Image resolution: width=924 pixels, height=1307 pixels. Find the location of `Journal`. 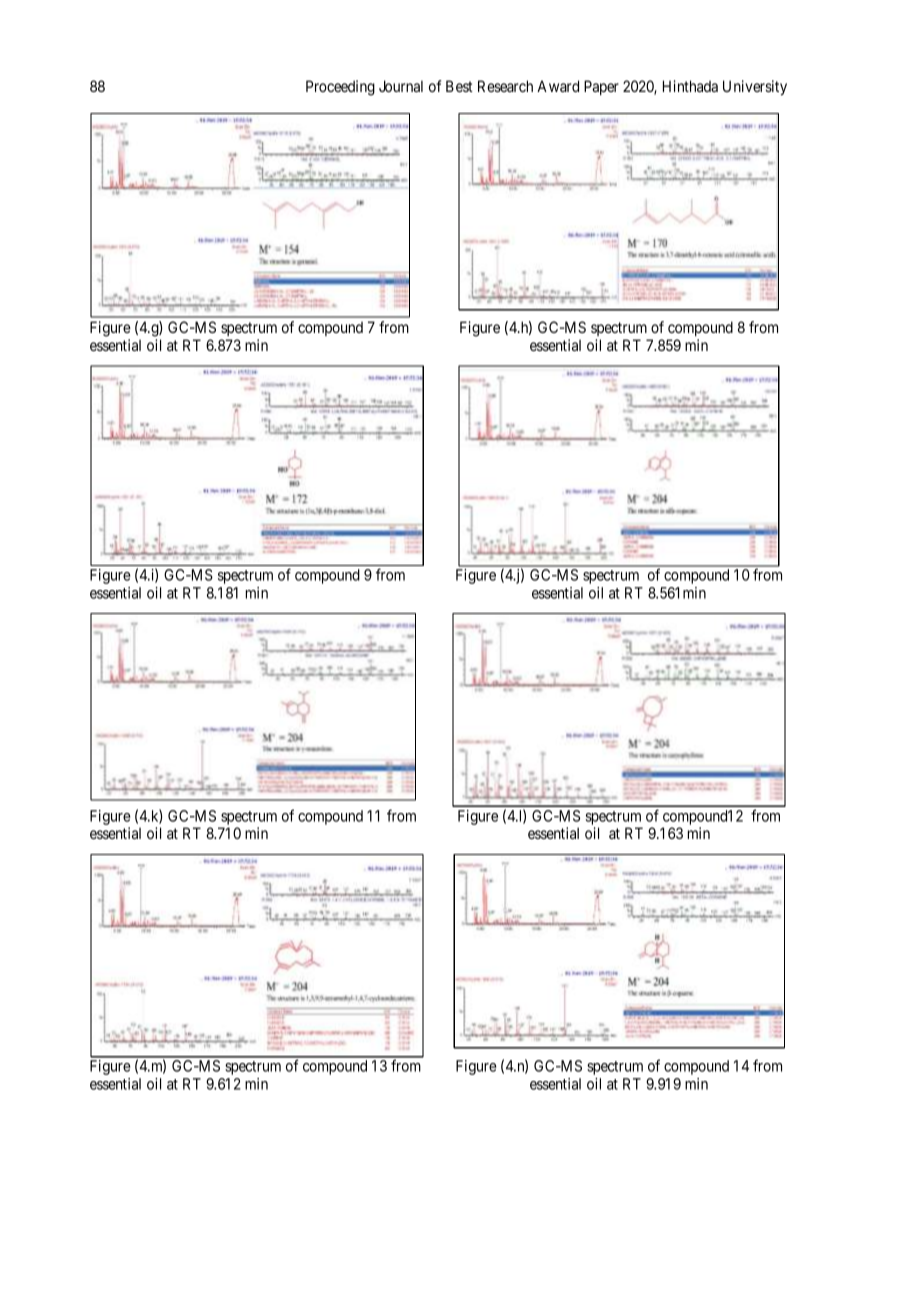

Journal is located at coordinates (401, 86).
